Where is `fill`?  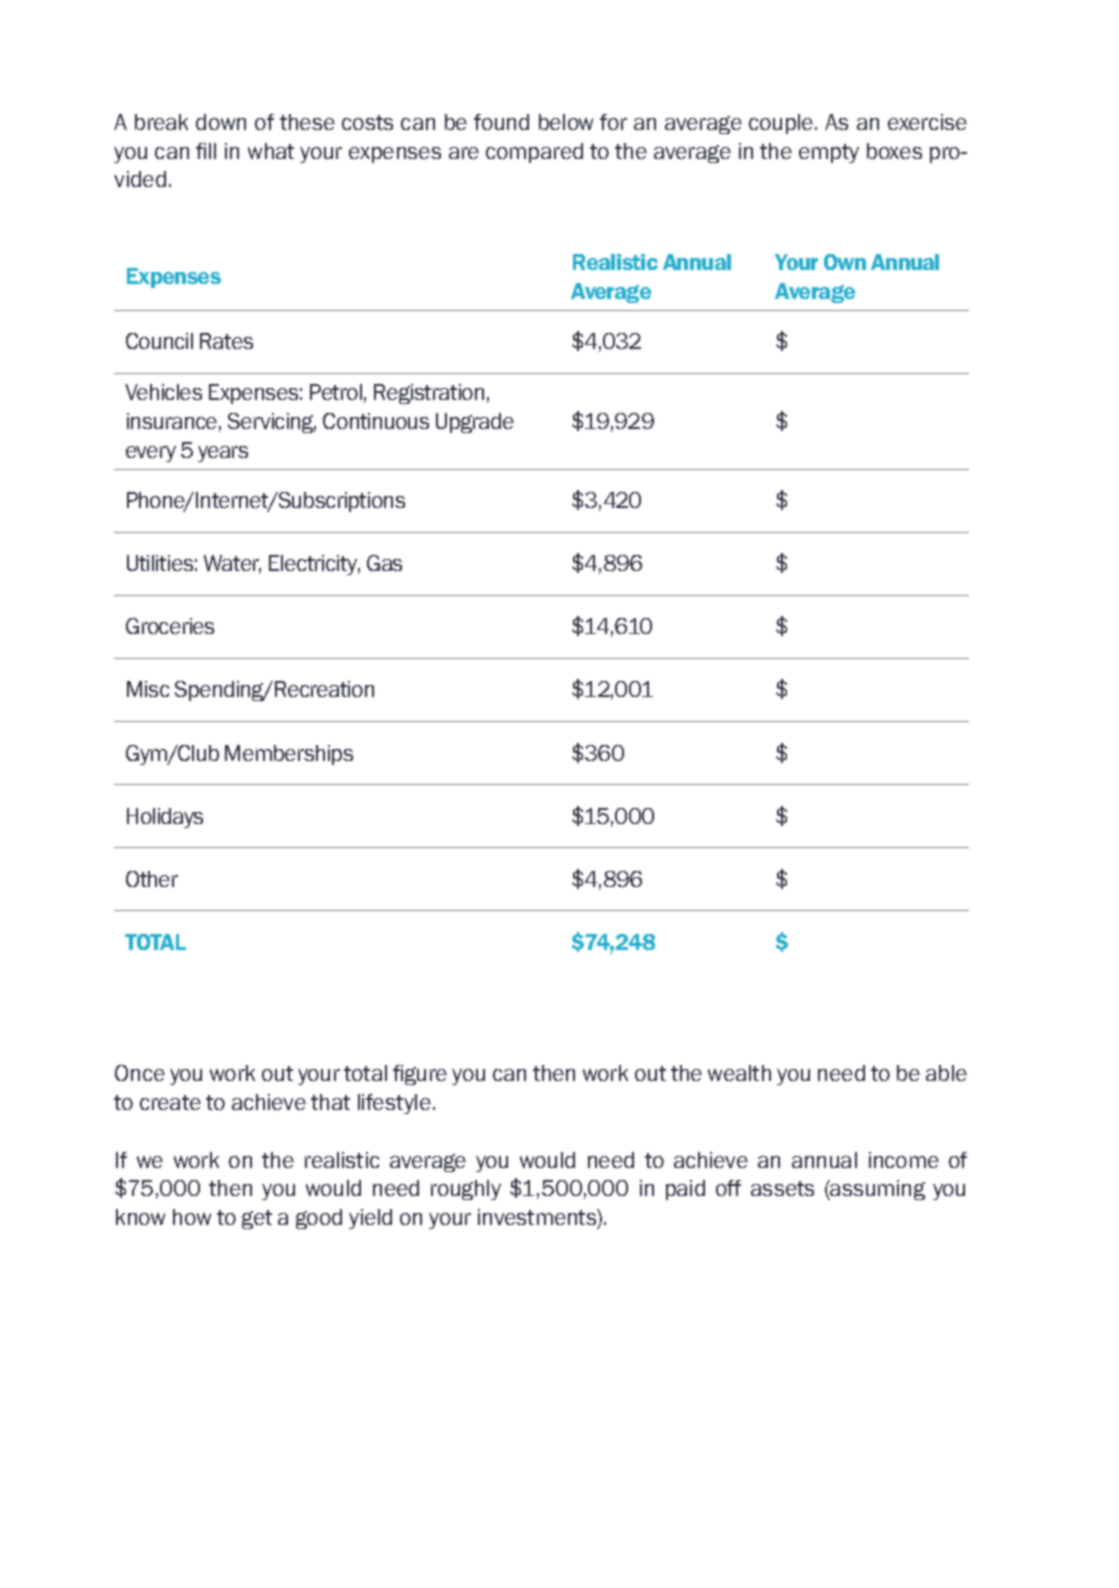 fill is located at coordinates (206, 151).
